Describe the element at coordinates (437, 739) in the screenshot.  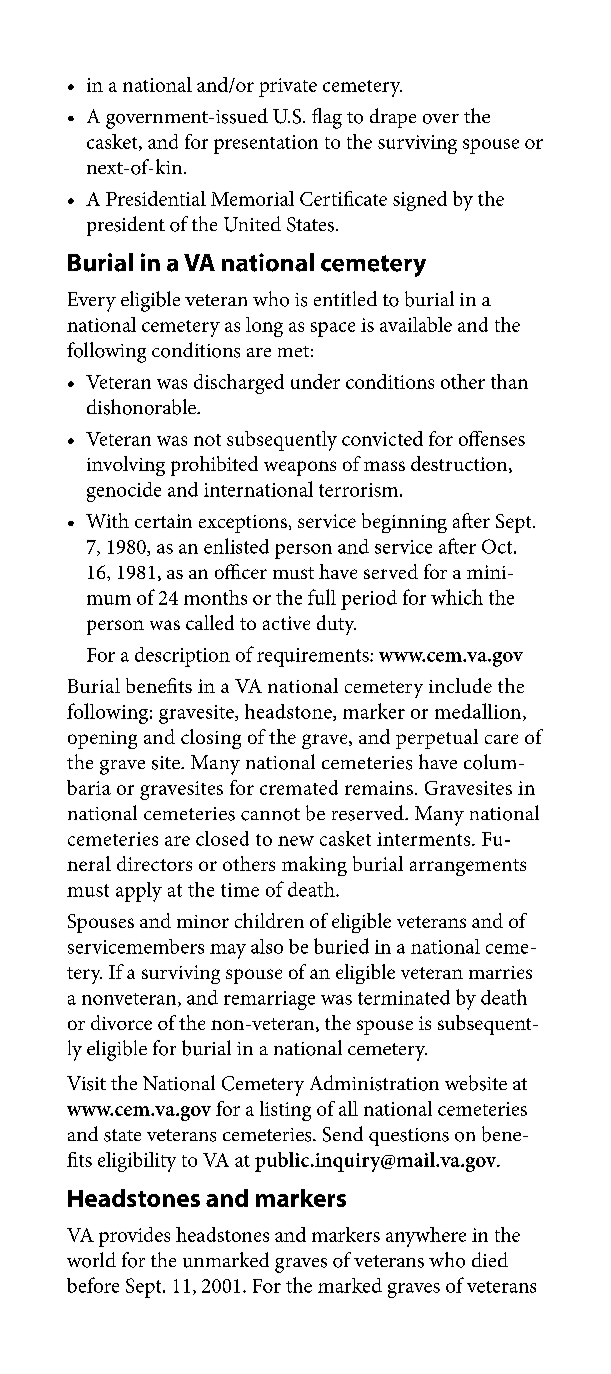
I see `perpetual` at that location.
